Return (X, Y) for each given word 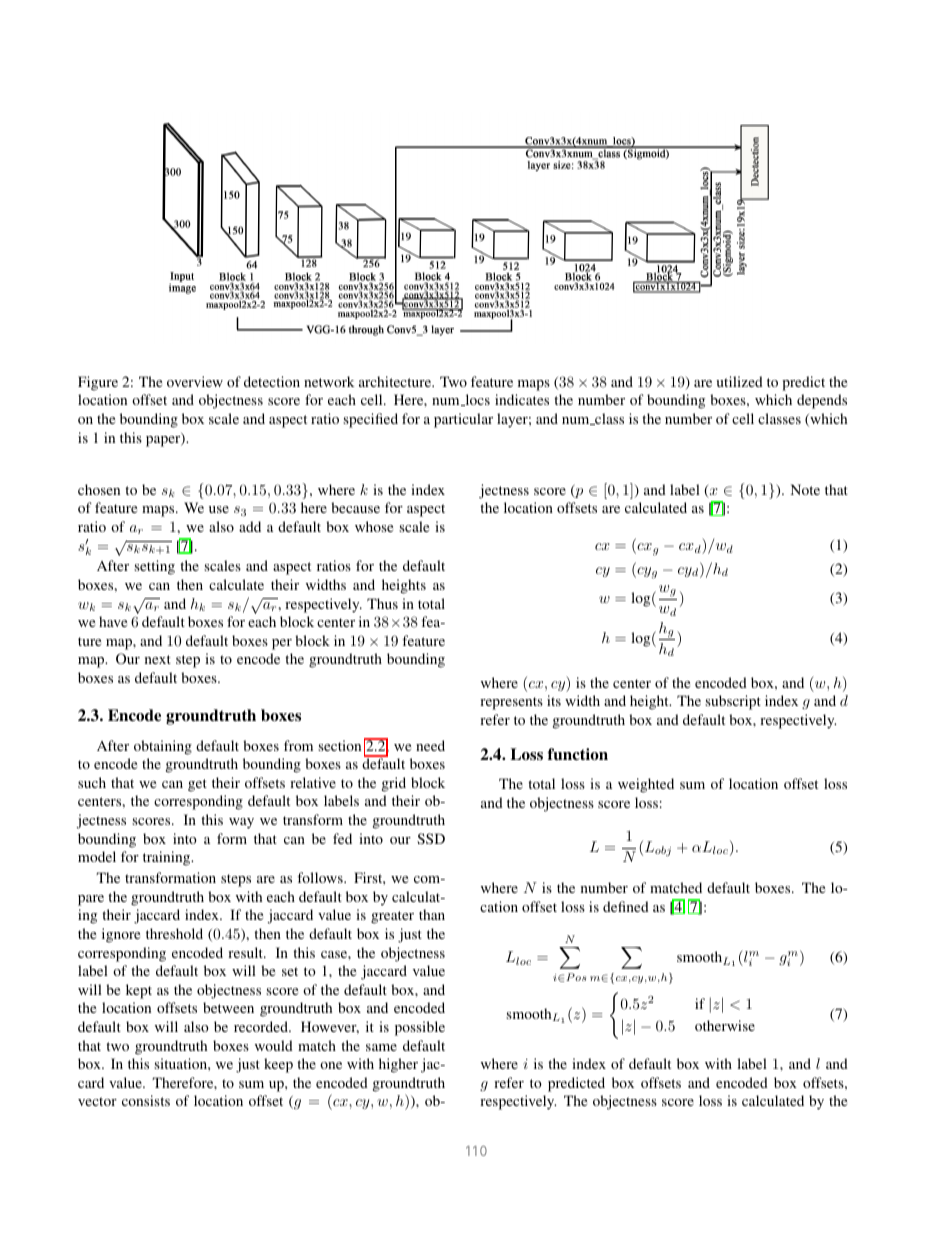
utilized (739, 381)
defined (626, 906)
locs (476, 400)
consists (146, 1100)
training (168, 858)
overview (195, 381)
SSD (431, 838)
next (158, 659)
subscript (733, 702)
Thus (382, 603)
